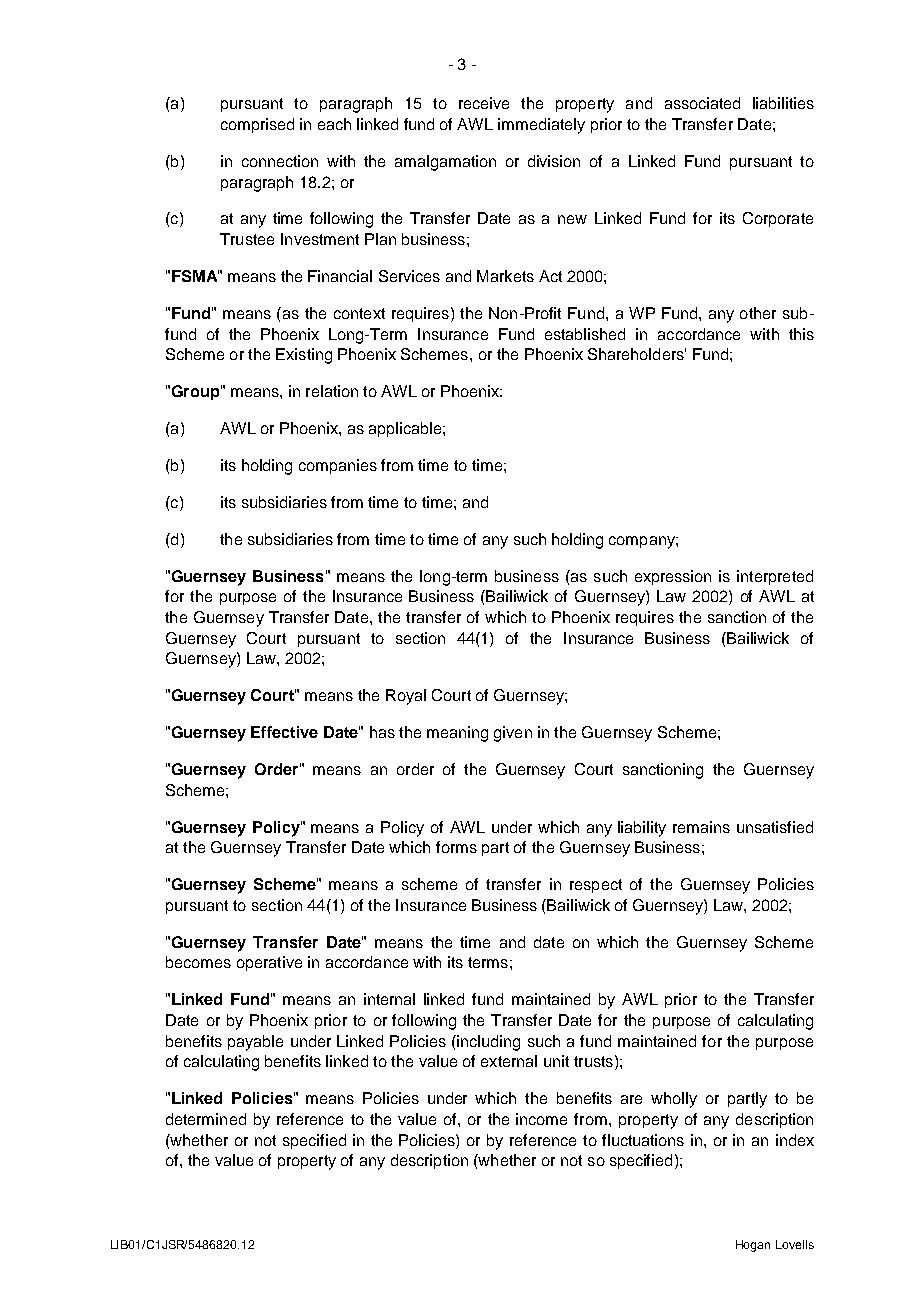 Image resolution: width=924 pixels, height=1308 pixels. Describe the element at coordinates (513, 734) in the screenshot. I see `given` at that location.
